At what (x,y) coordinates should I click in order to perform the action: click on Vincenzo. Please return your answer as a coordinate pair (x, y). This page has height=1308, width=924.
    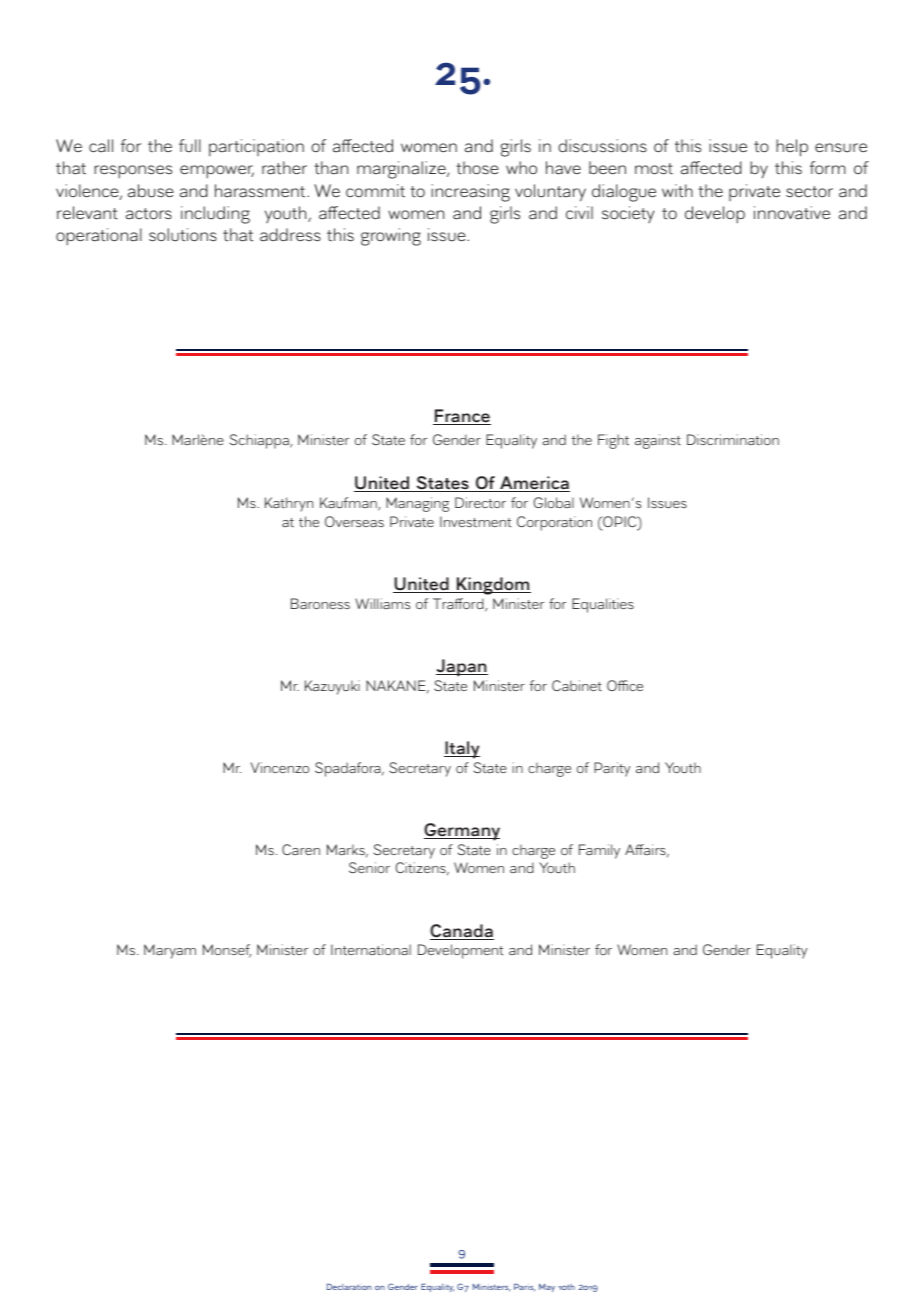
    Looking at the image, I should click on (280, 767).
